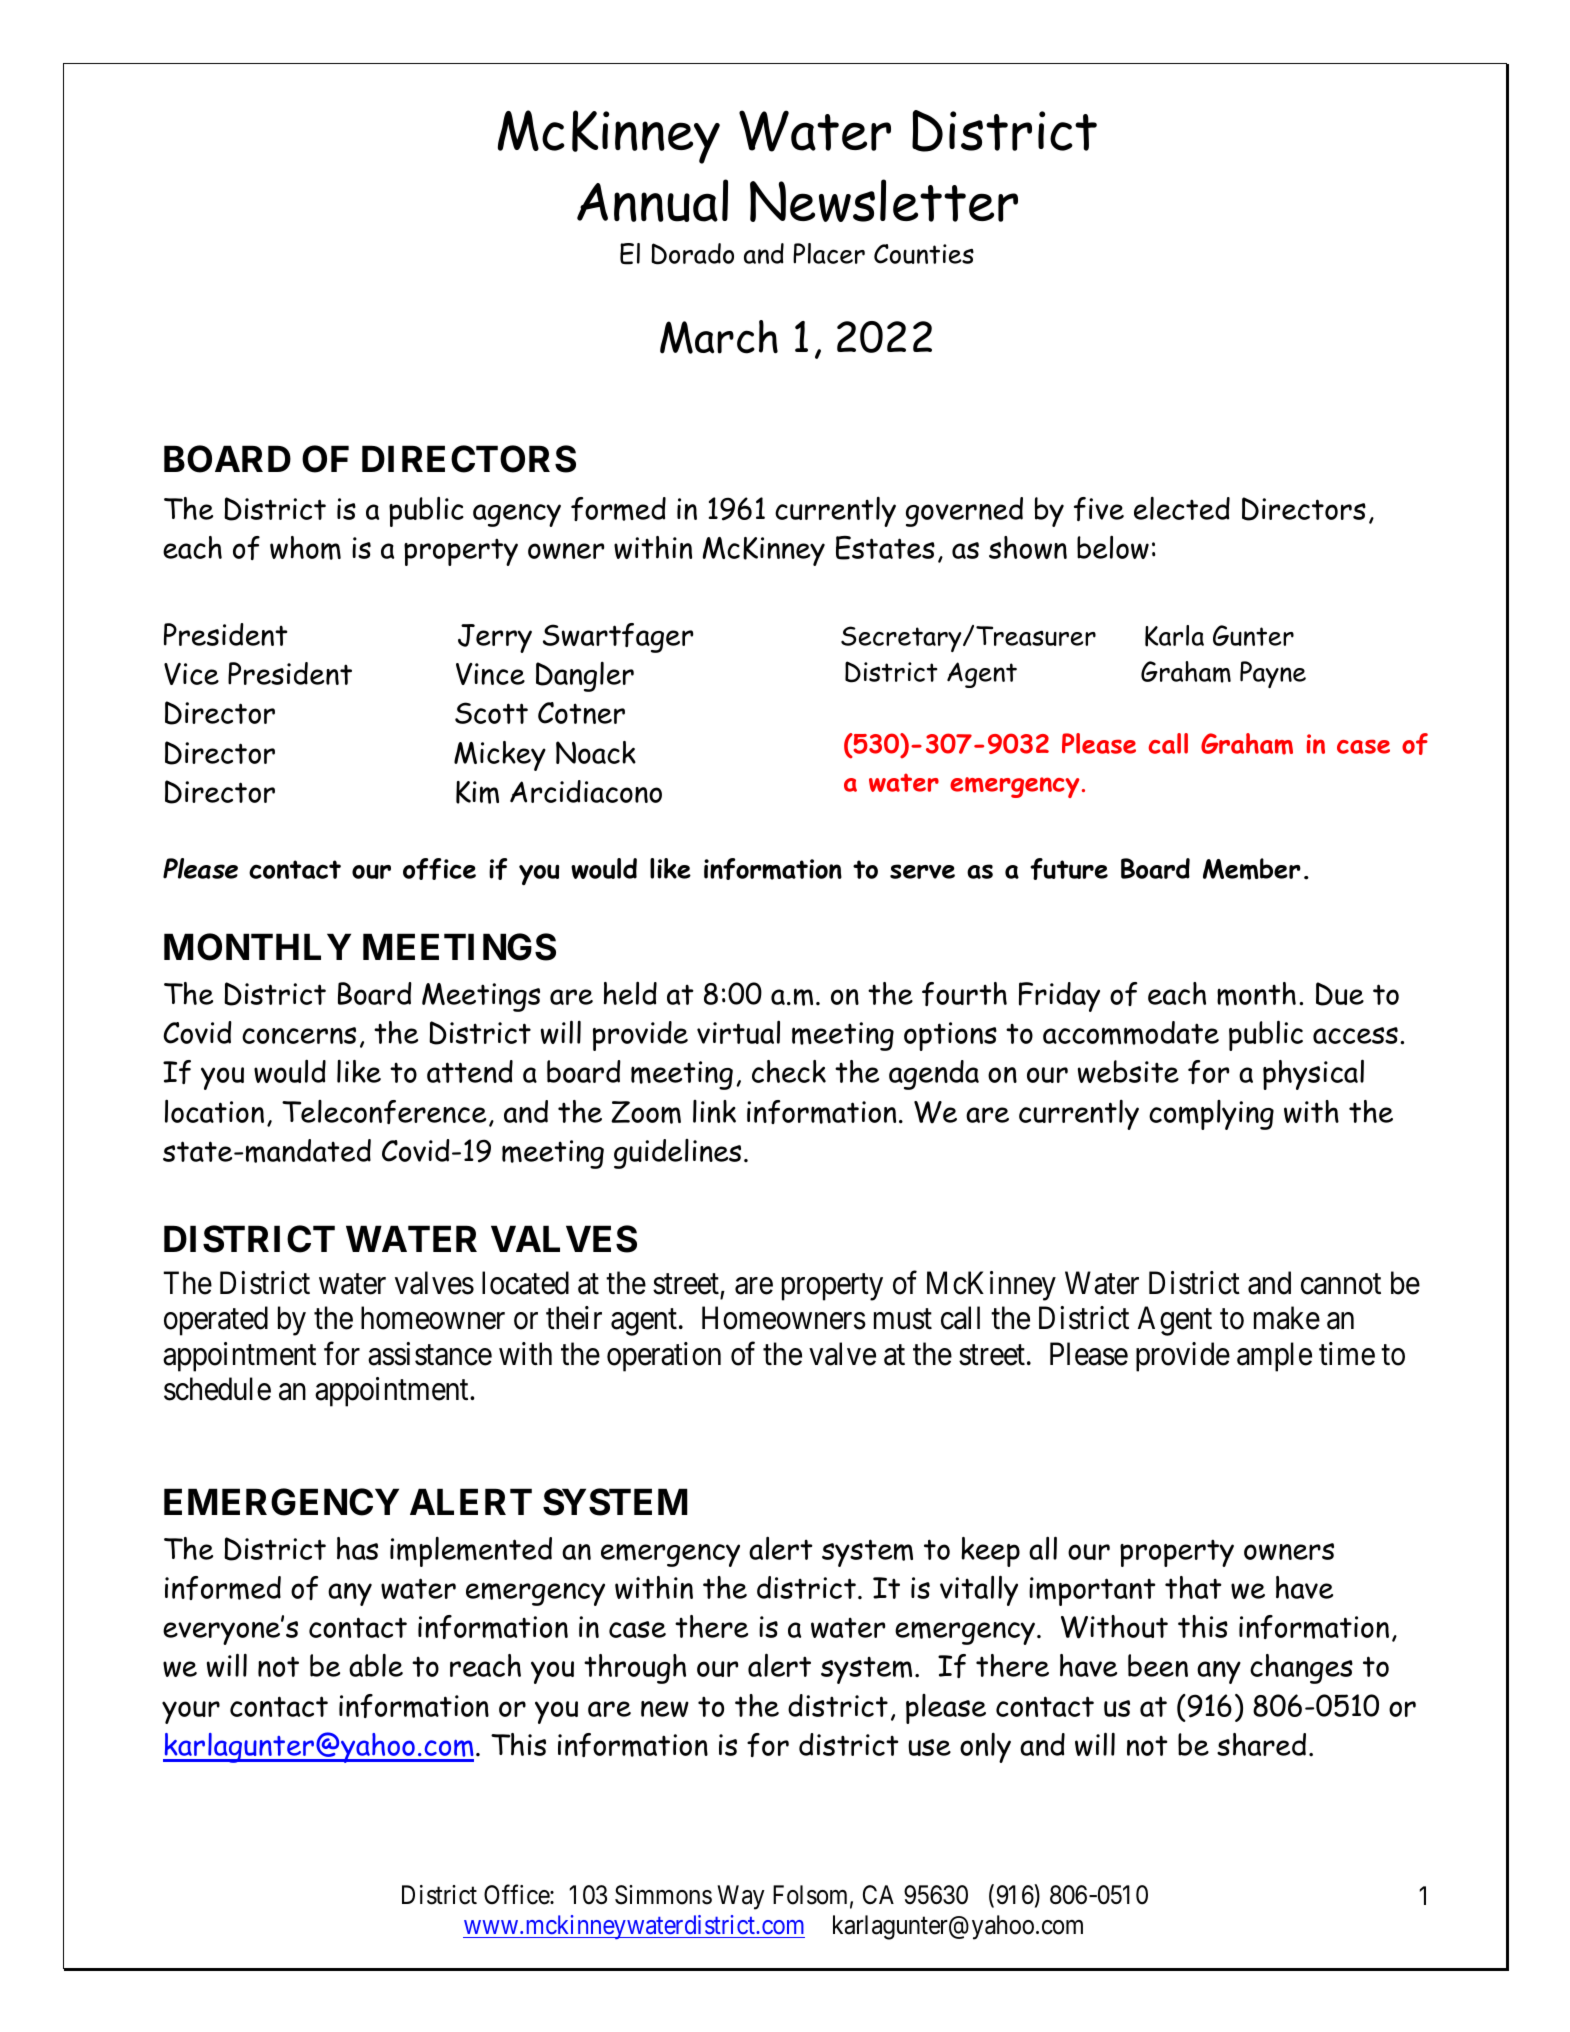  I want to click on your, so click(191, 1712).
